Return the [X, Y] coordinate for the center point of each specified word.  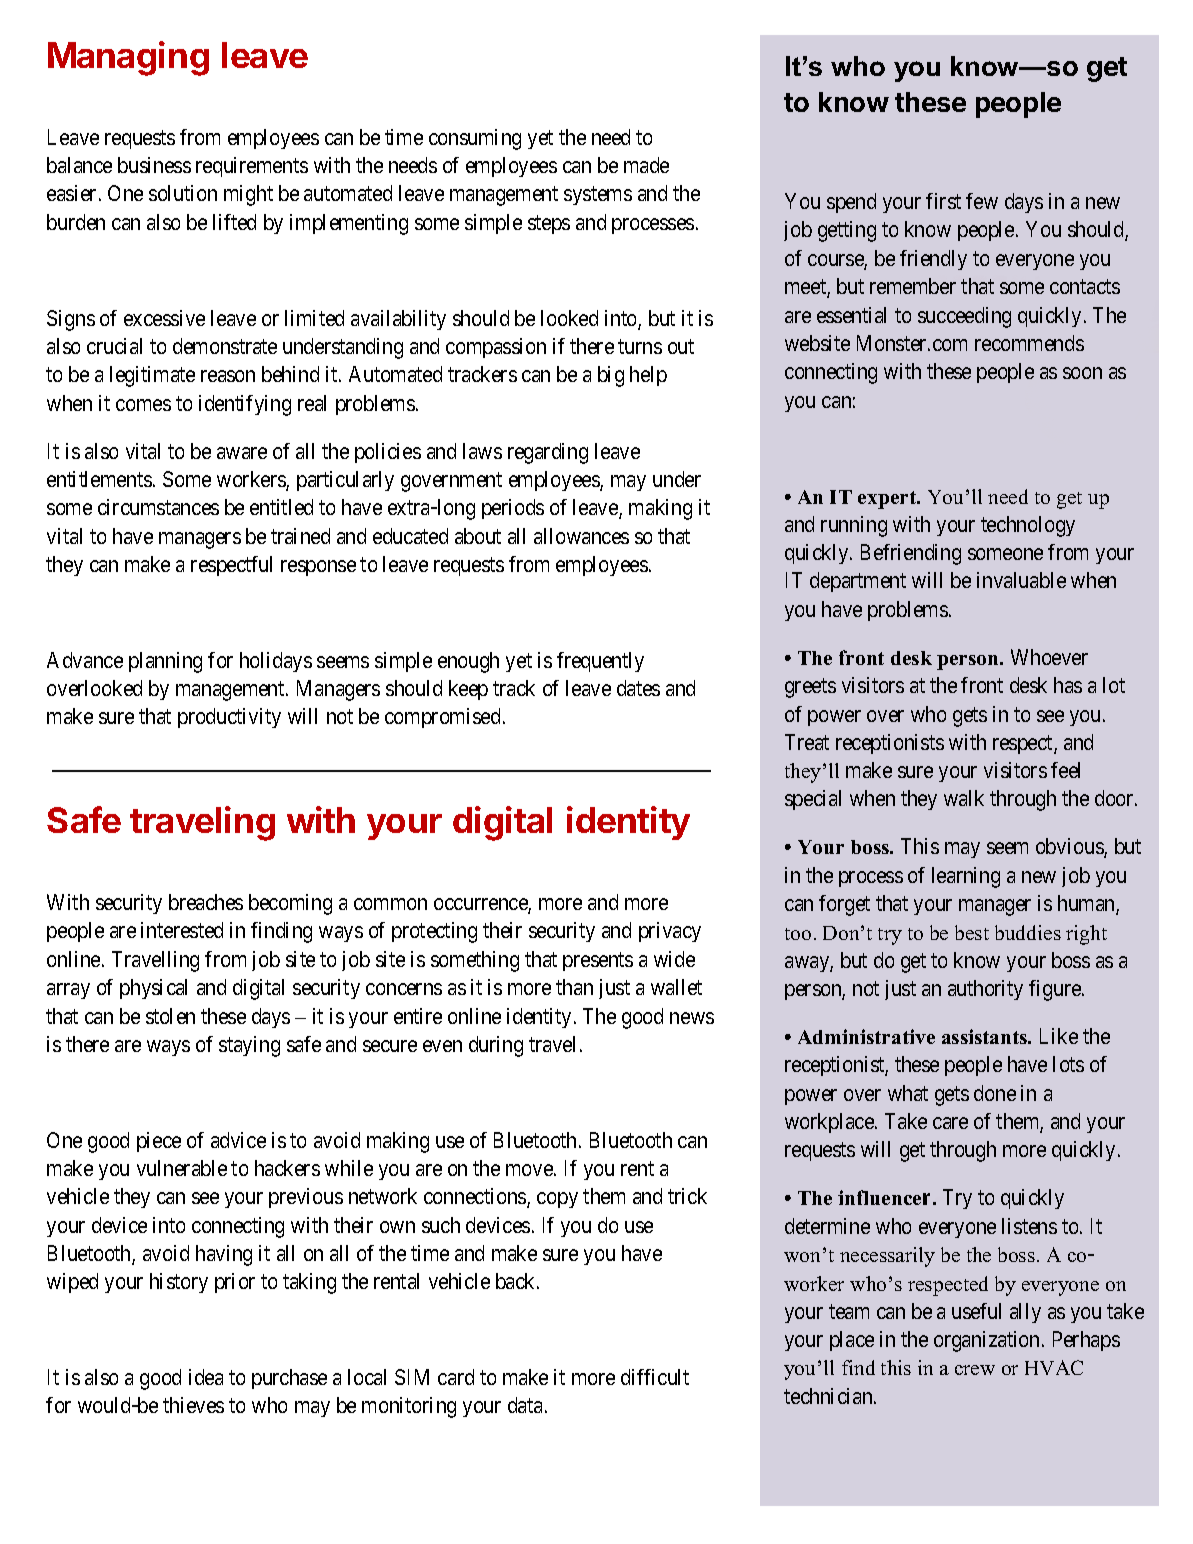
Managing [128, 58]
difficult [655, 1377]
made [646, 165]
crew [975, 1370]
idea [206, 1377]
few [982, 201]
